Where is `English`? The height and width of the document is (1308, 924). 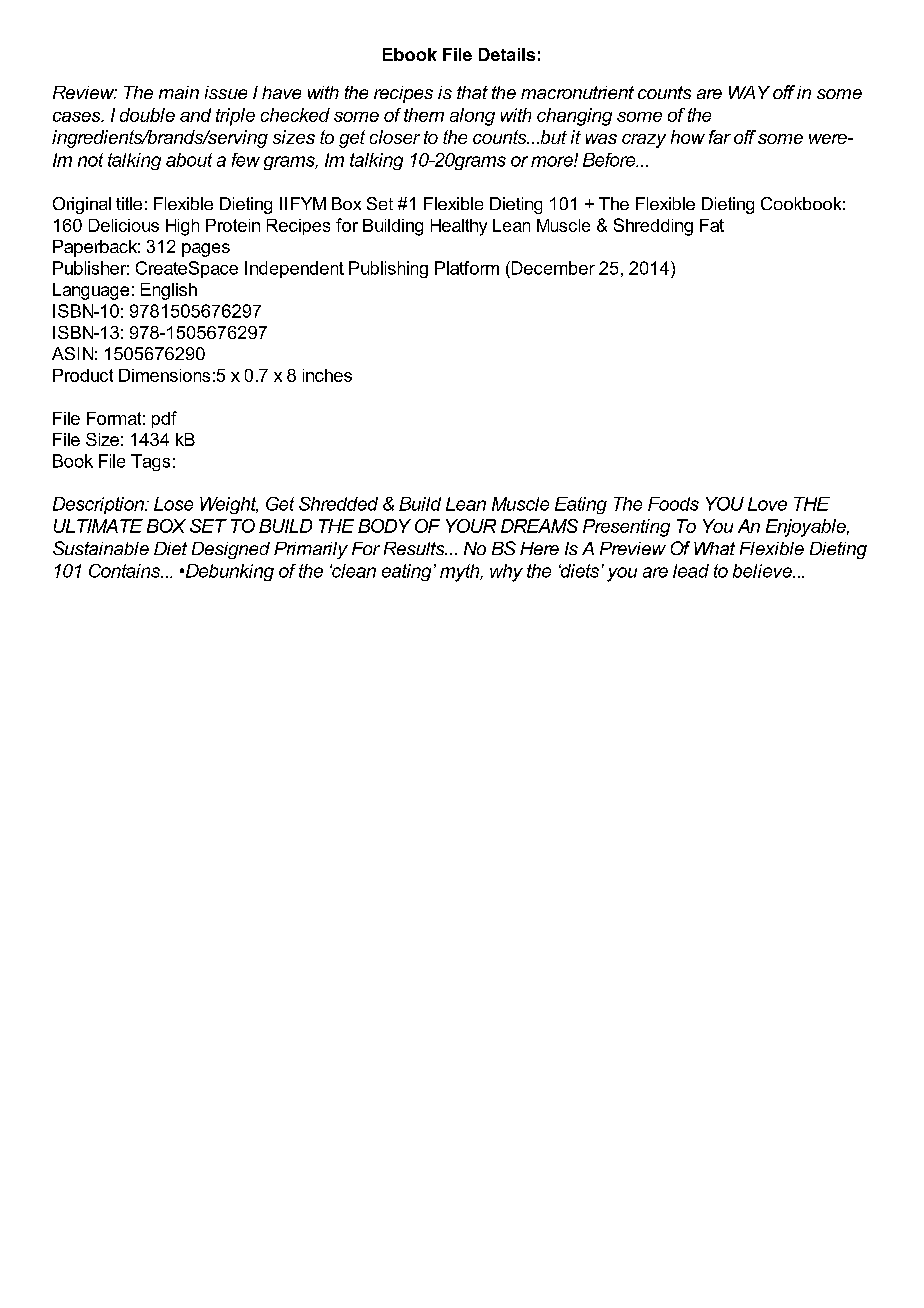
English is located at coordinates (169, 291).
